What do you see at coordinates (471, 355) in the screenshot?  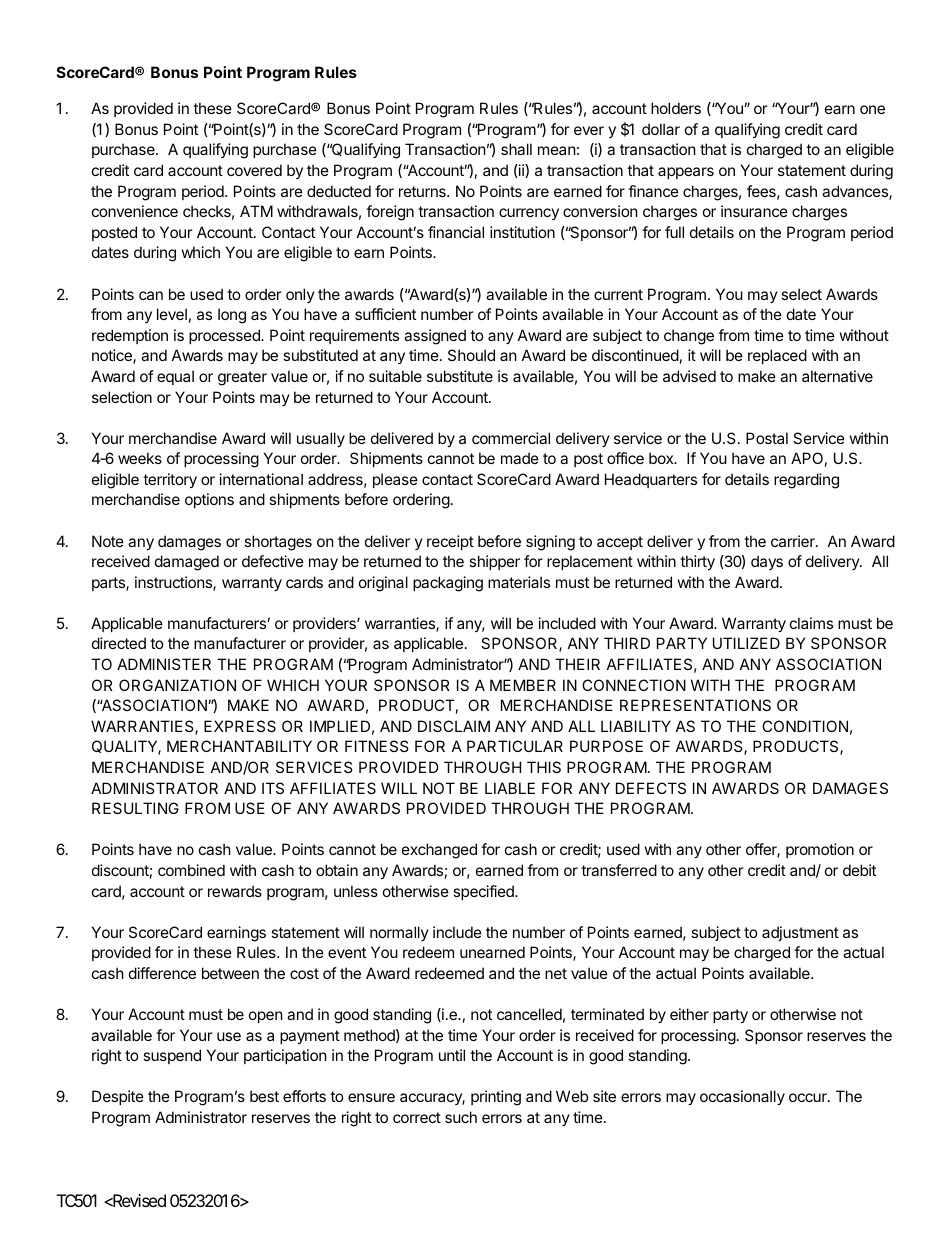 I see `Should` at bounding box center [471, 355].
